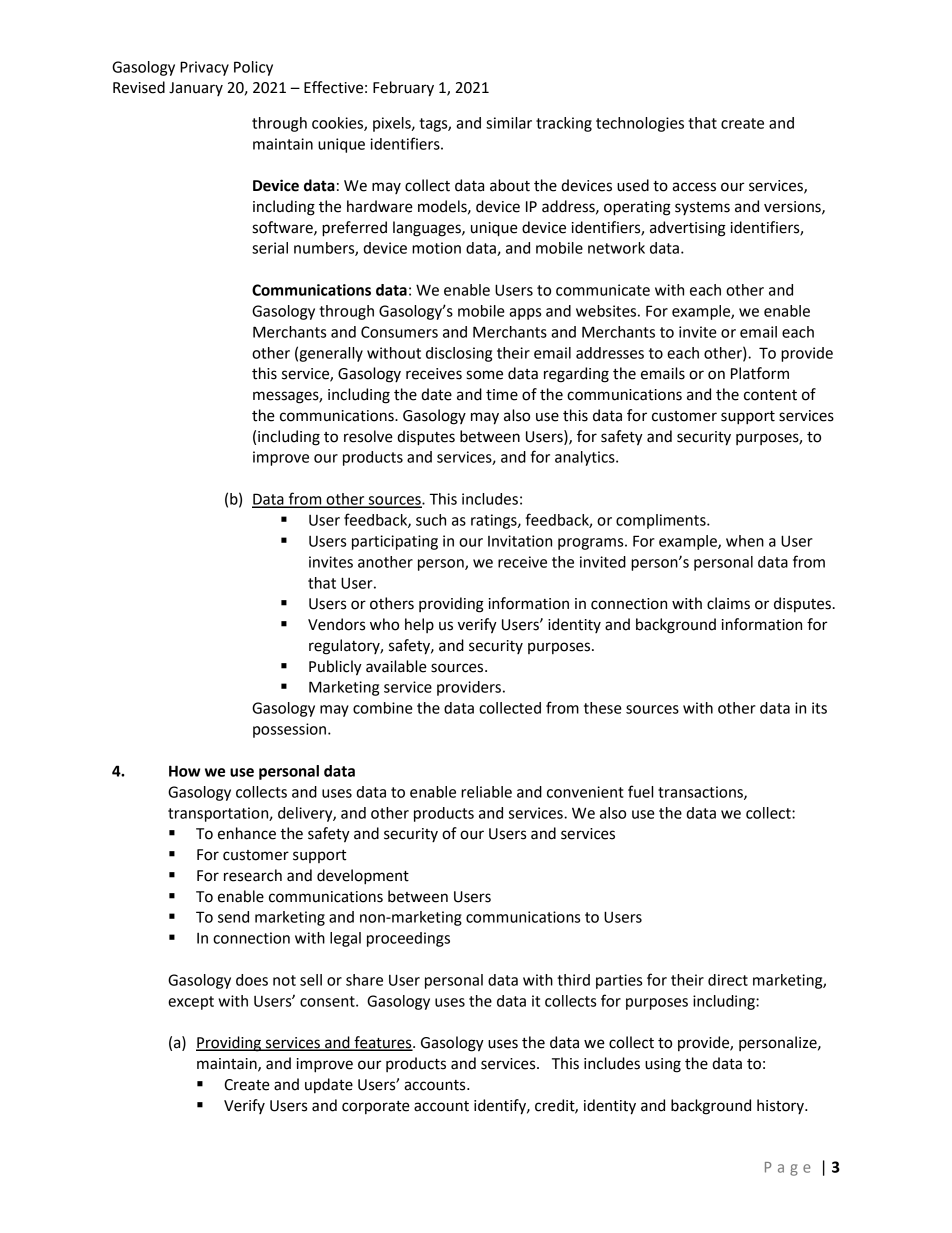 This document has height=1233, width=952. I want to click on Invitation, so click(520, 541).
